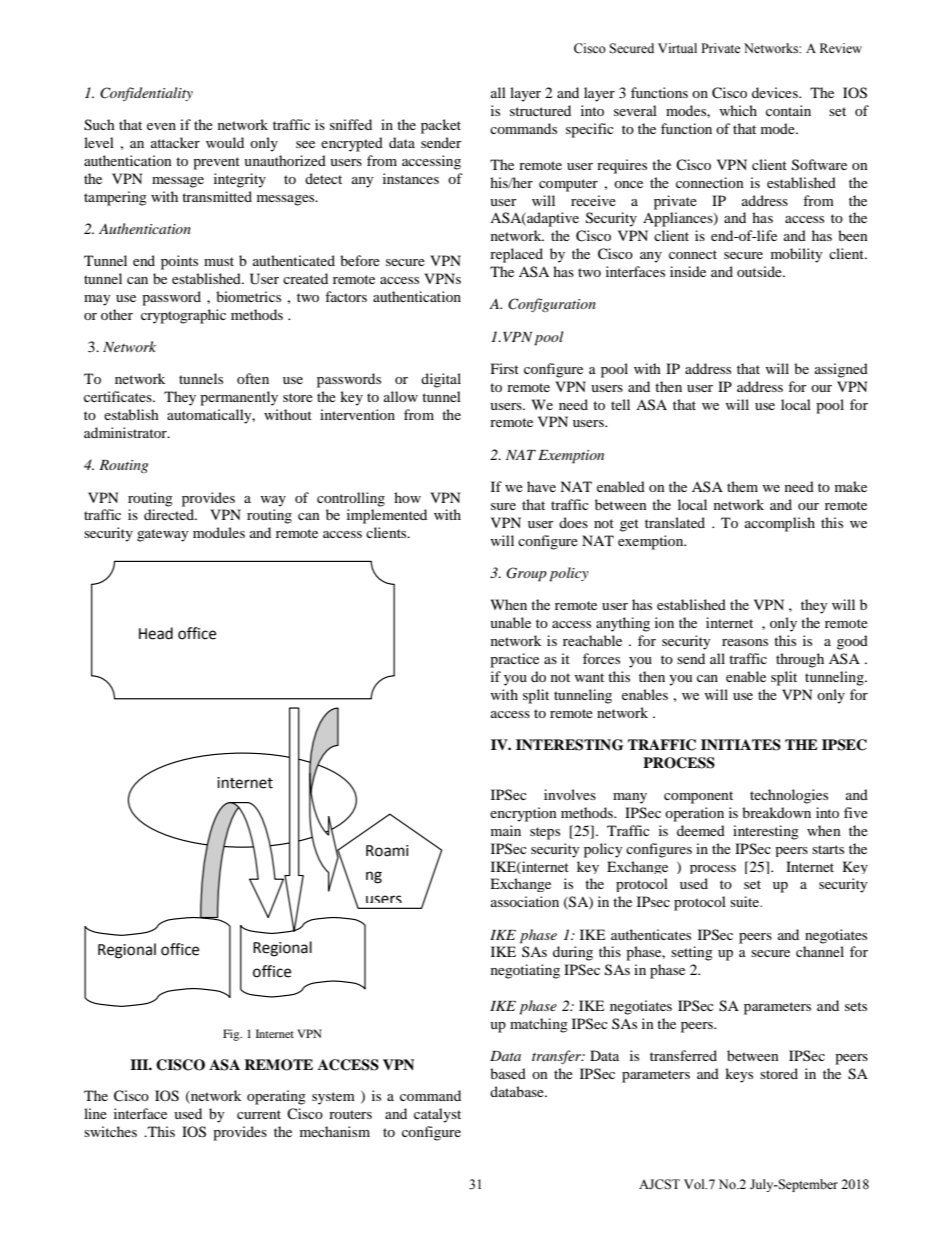  I want to click on reasons, so click(745, 642).
